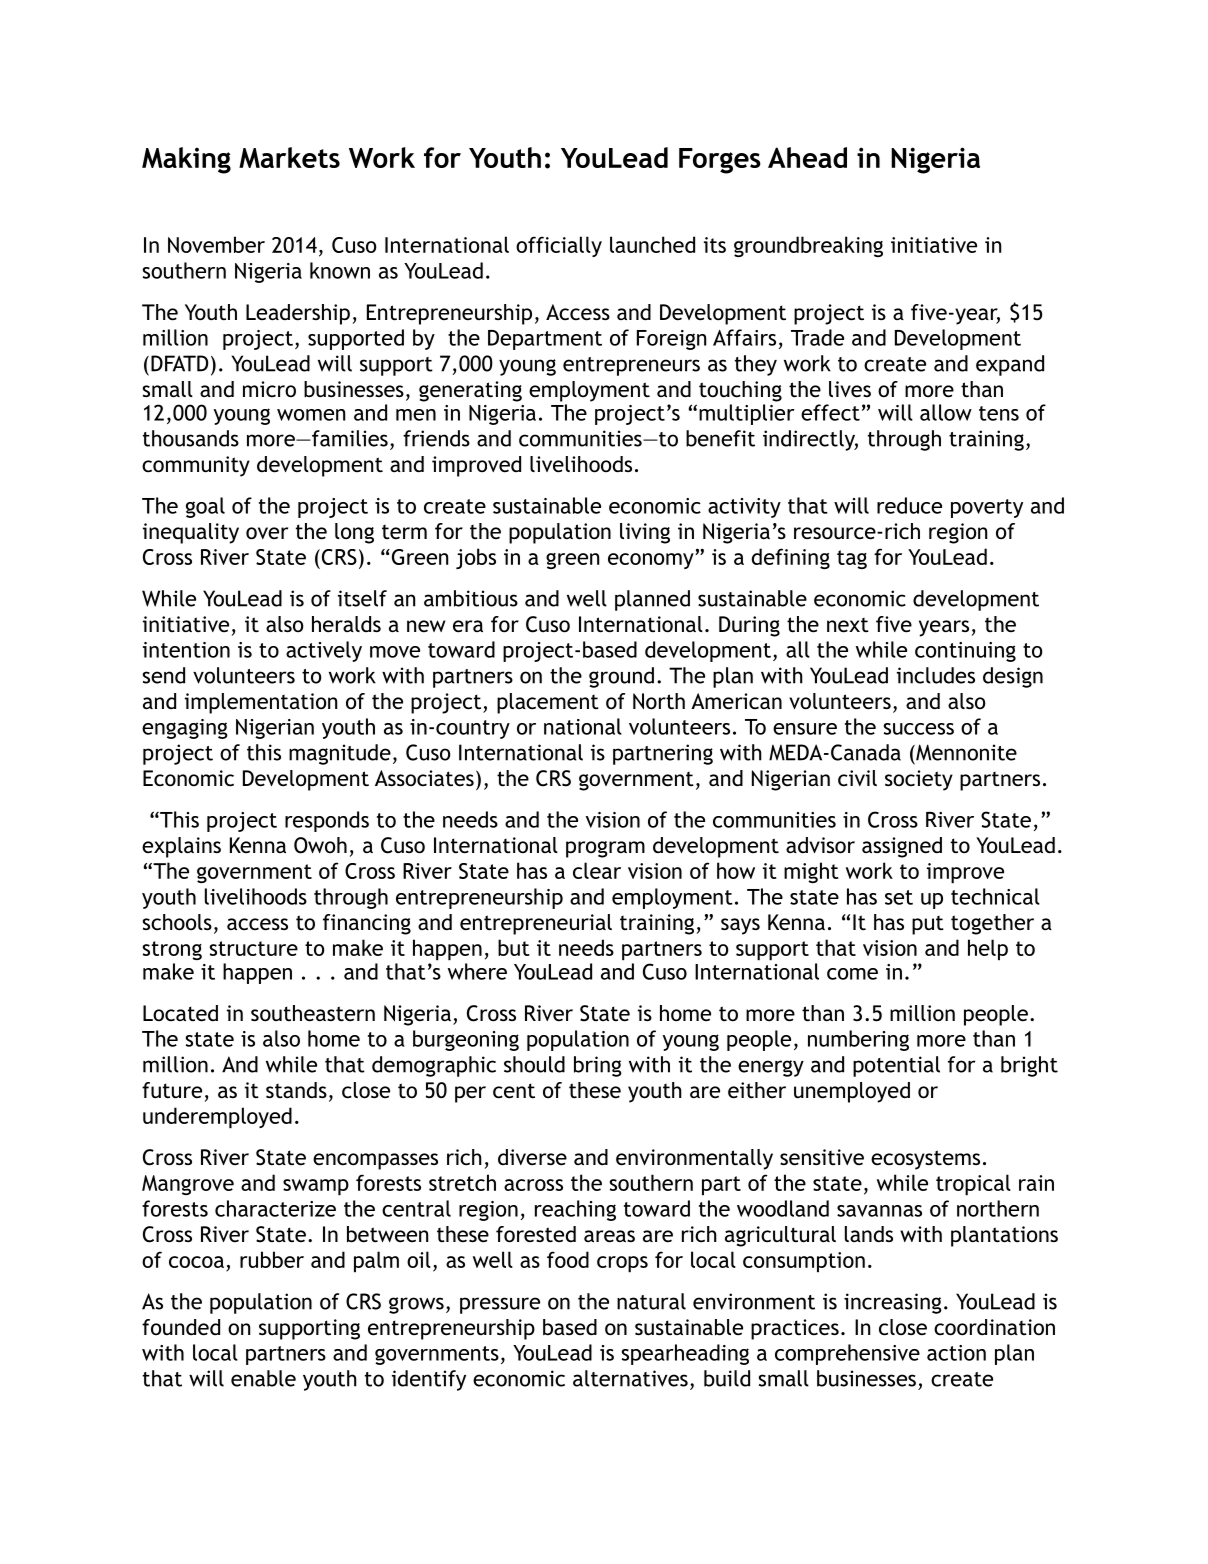 This document has height=1564, width=1208. Describe the element at coordinates (296, 1090) in the document. I see `stands` at that location.
